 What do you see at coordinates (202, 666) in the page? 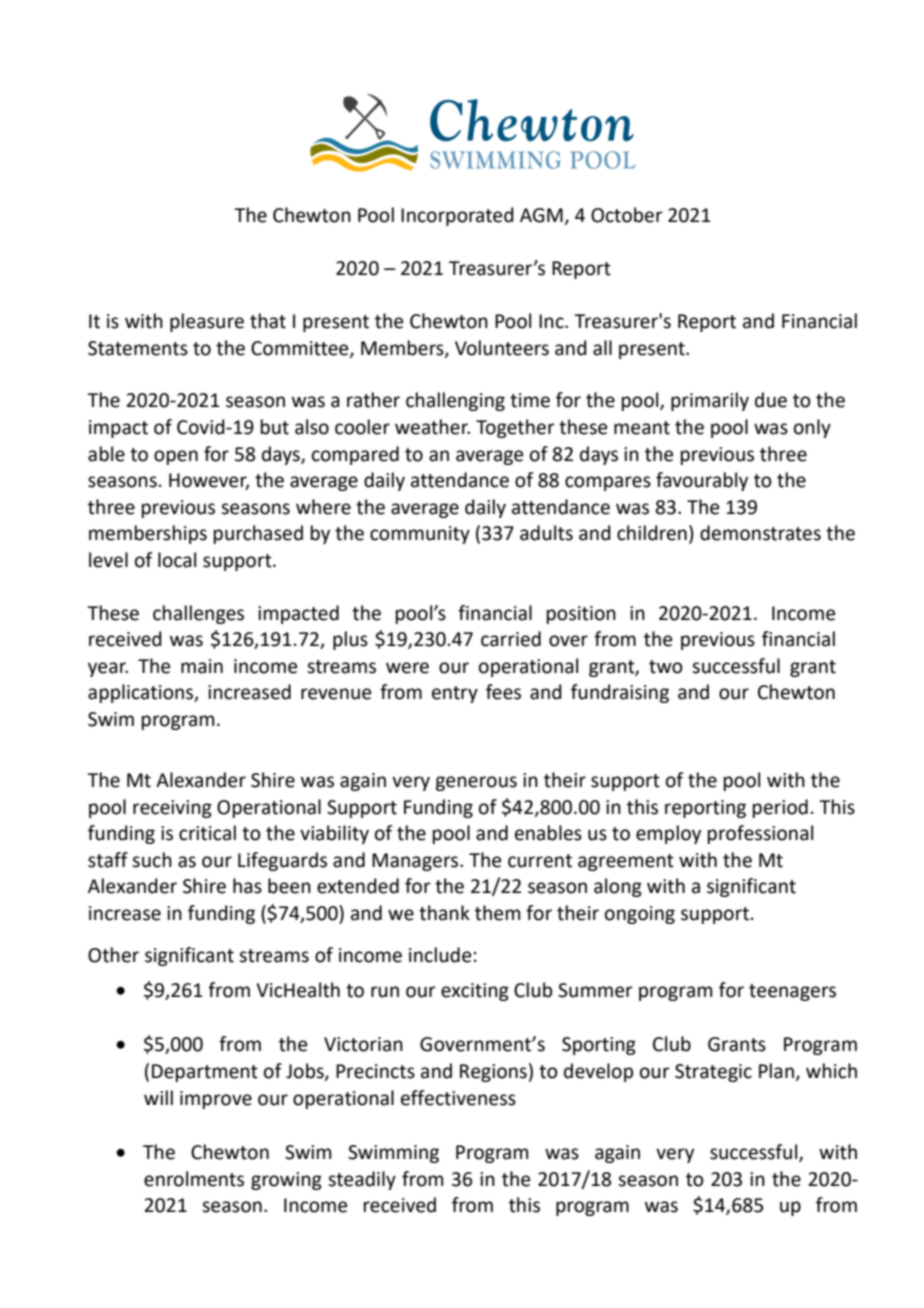
I see `main` at bounding box center [202, 666].
